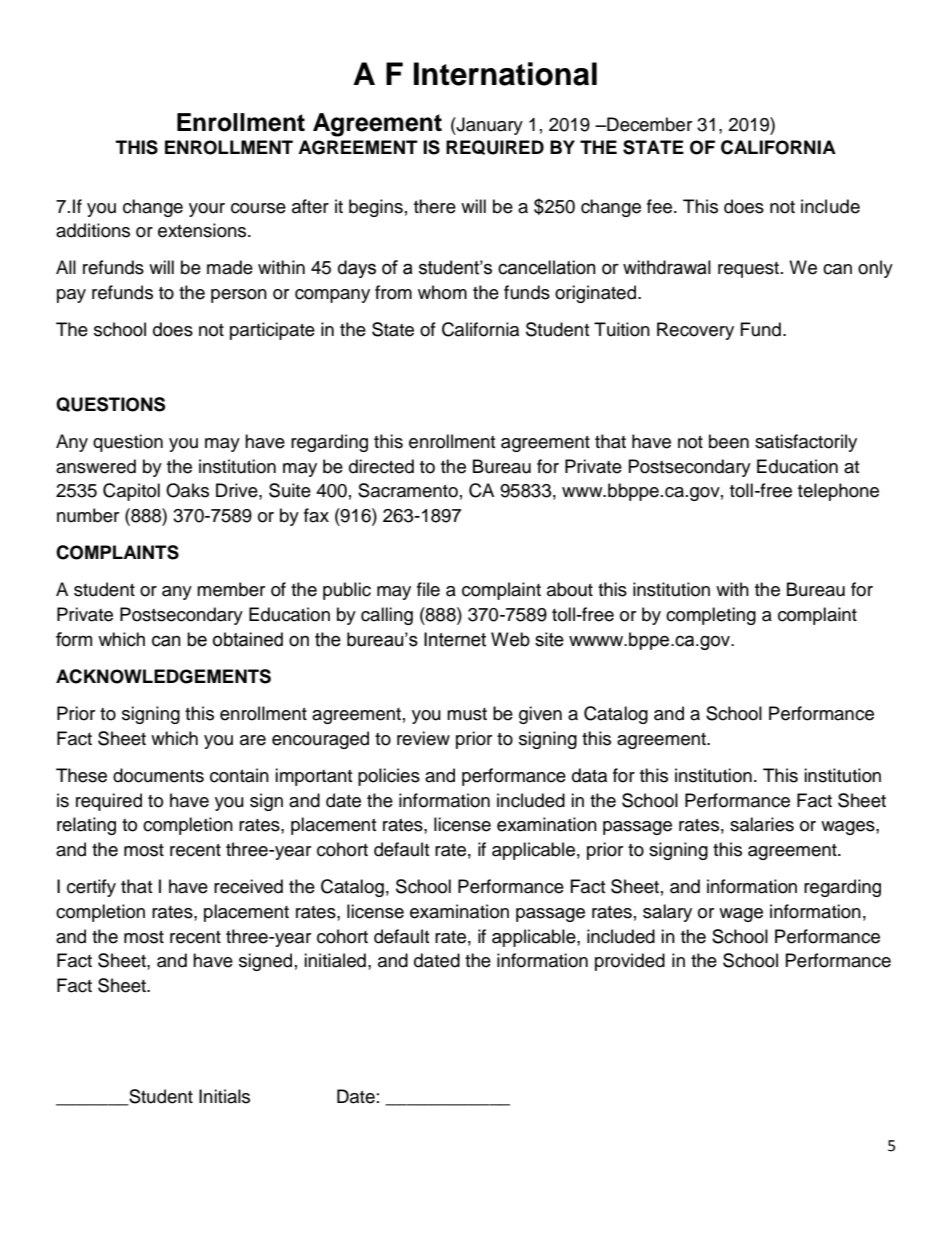  What do you see at coordinates (224, 1096) in the page?
I see `Initials` at bounding box center [224, 1096].
